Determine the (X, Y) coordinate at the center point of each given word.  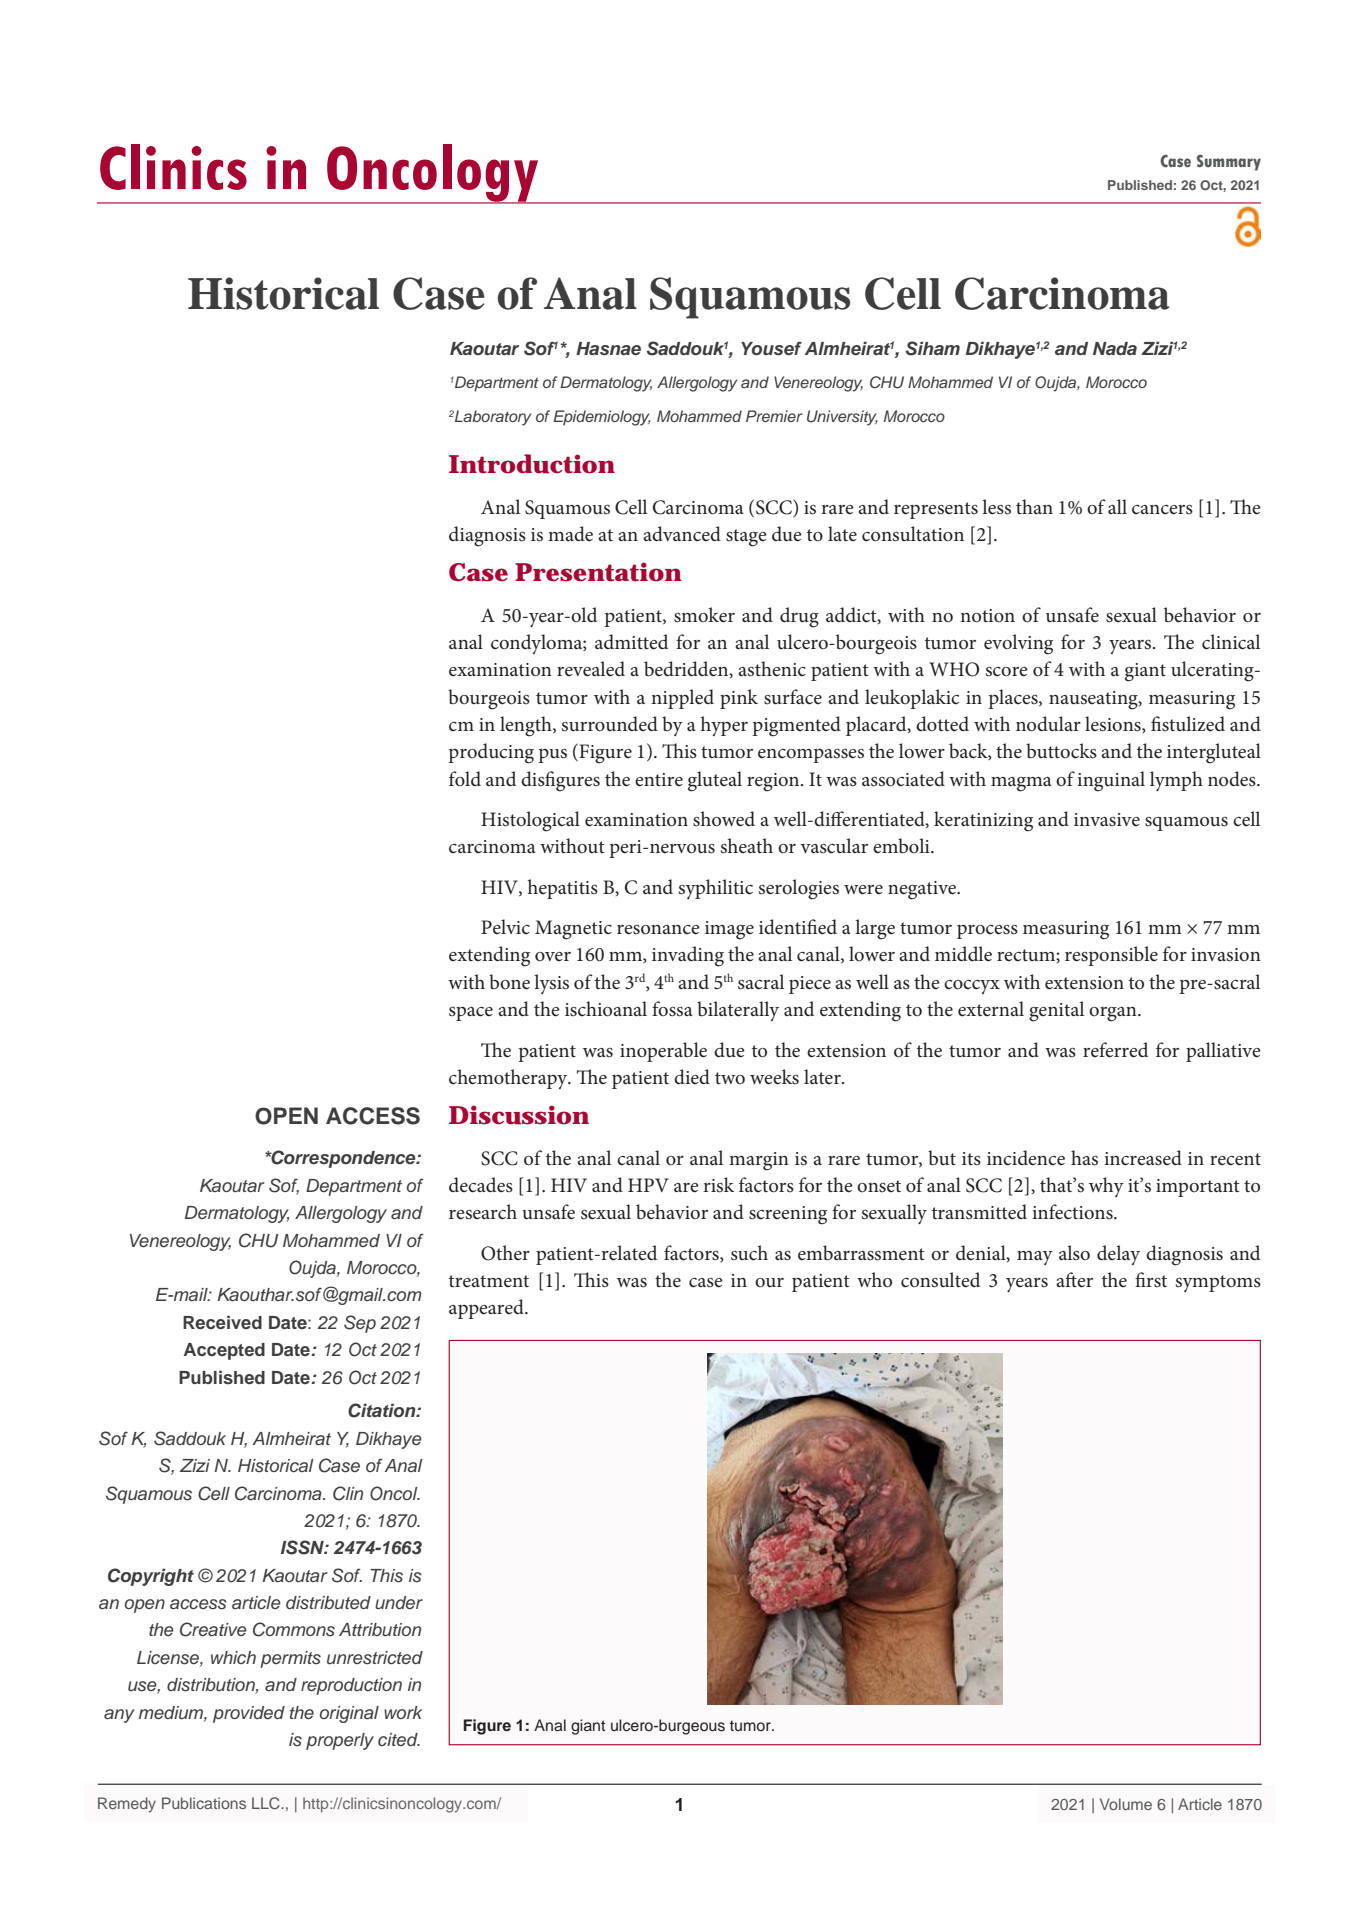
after (1074, 1280)
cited (399, 1739)
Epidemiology (602, 418)
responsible (1111, 956)
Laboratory (492, 418)
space (471, 1014)
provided (249, 1714)
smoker (704, 615)
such (749, 1253)
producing (491, 753)
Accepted (224, 1351)
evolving (1018, 644)
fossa (672, 1009)
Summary (1229, 163)
